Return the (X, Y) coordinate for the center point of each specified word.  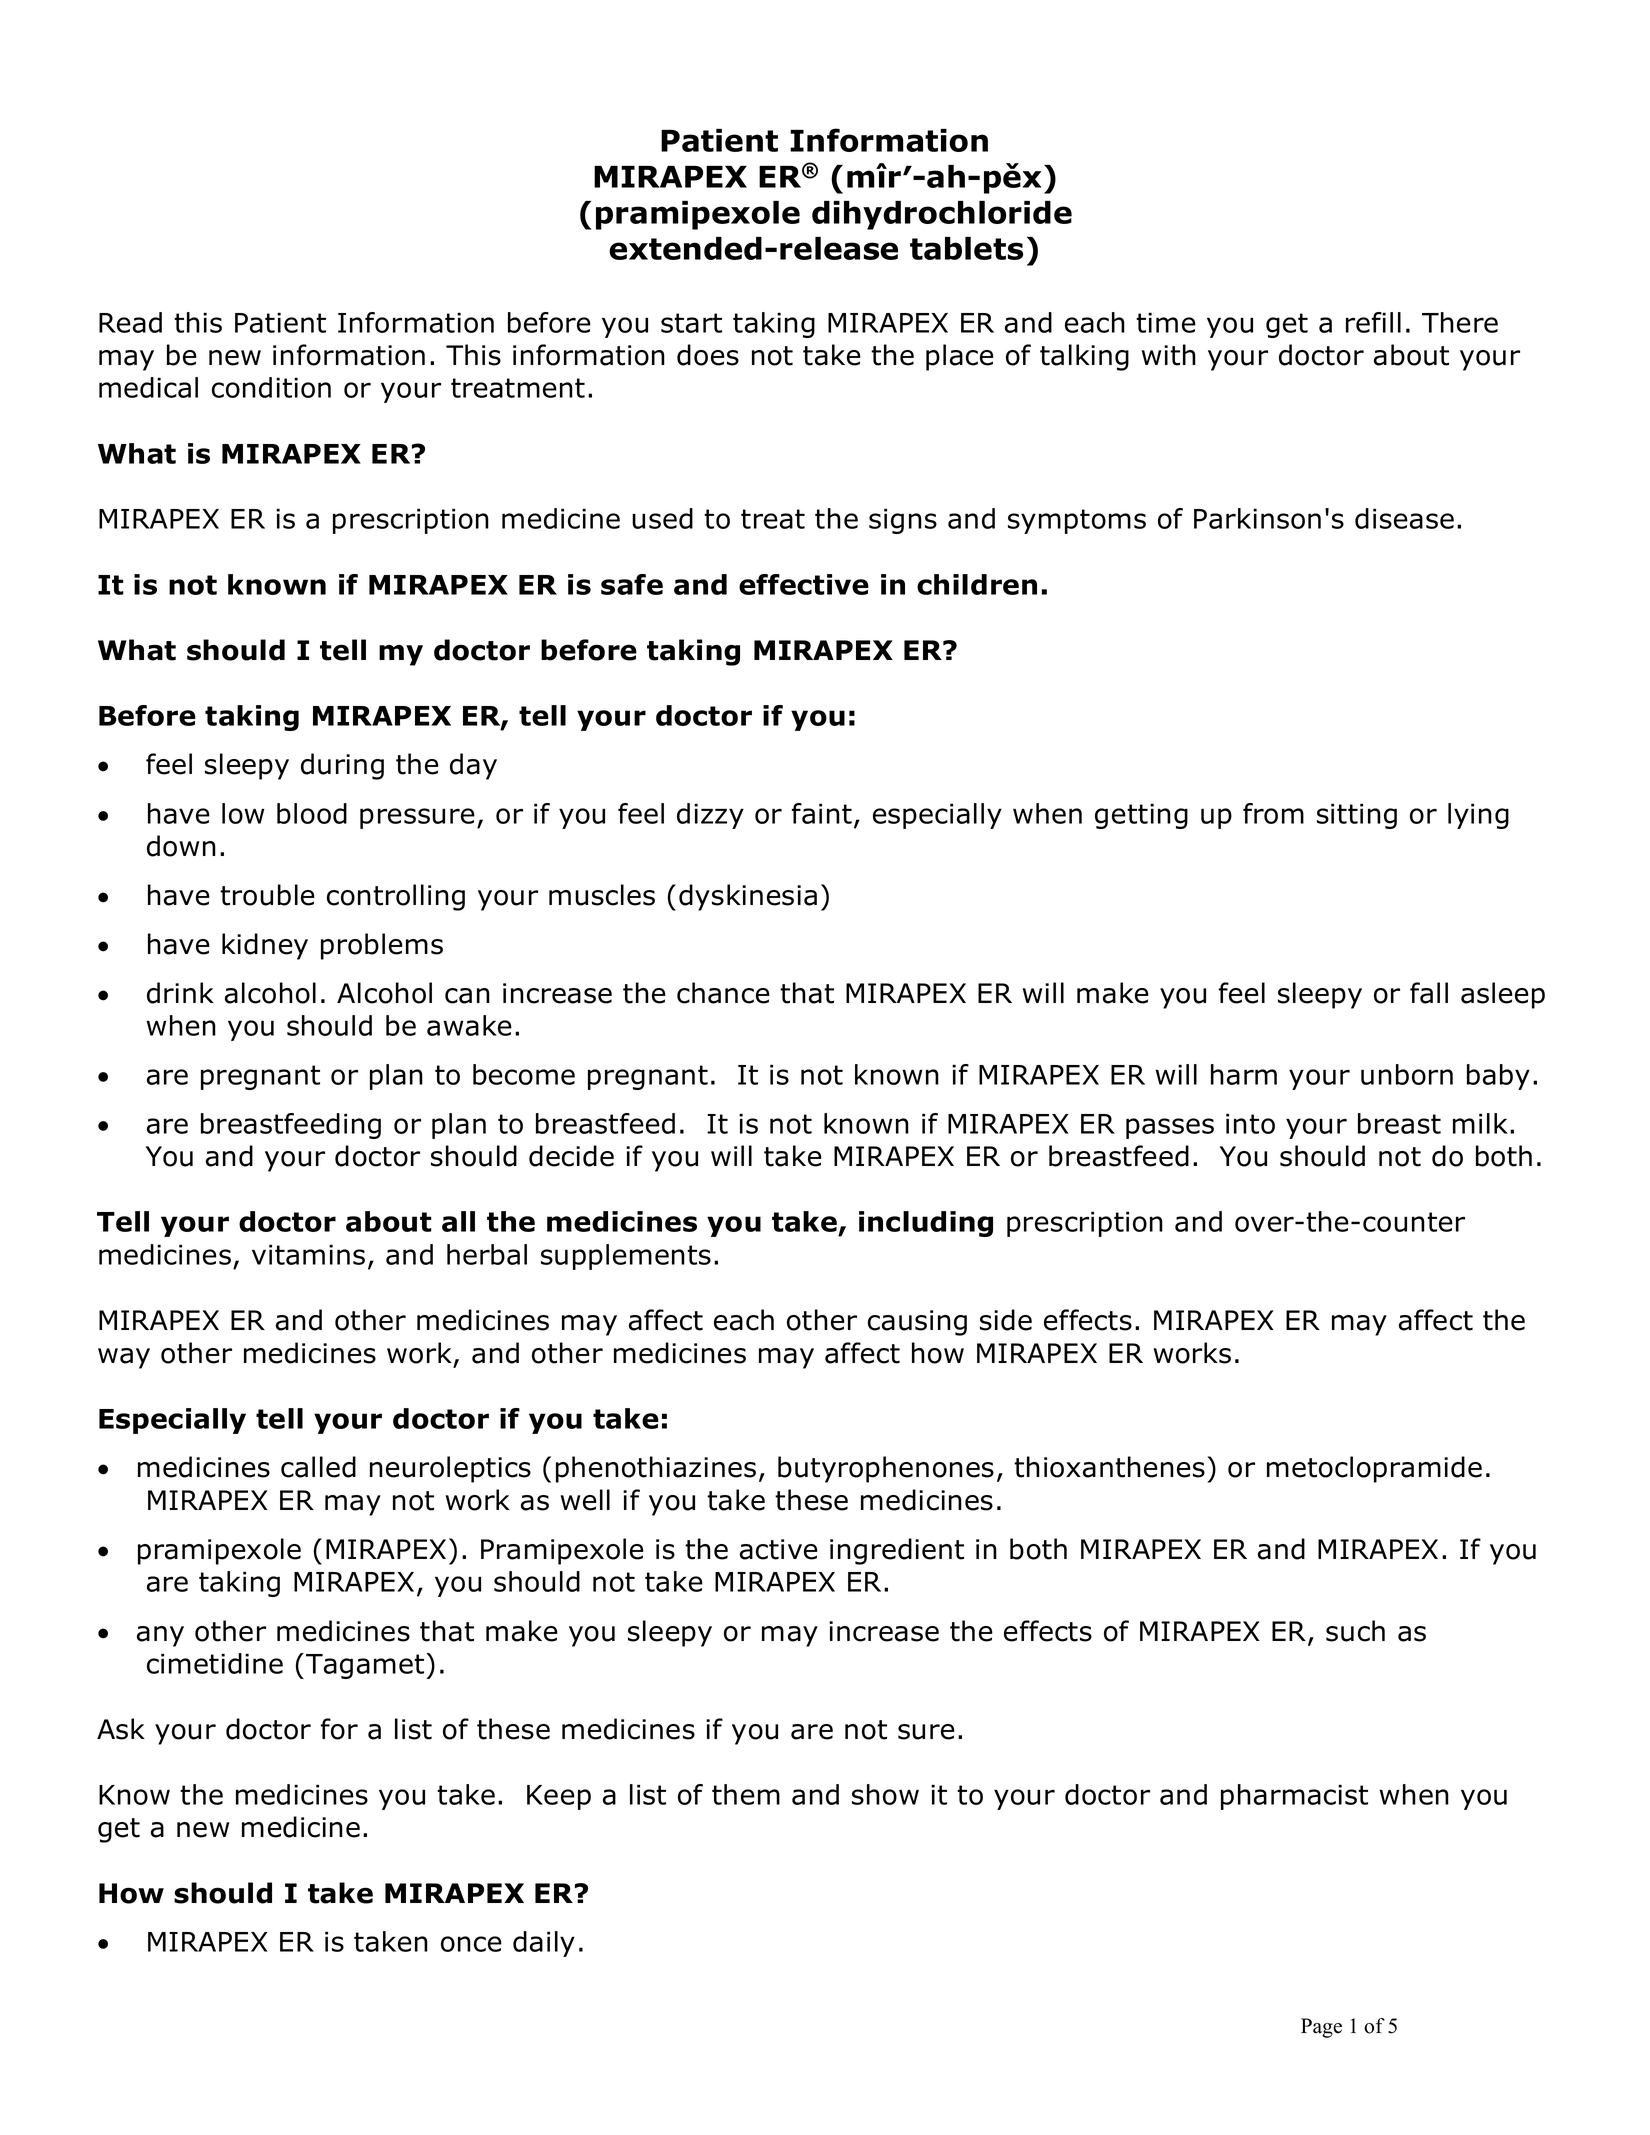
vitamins (308, 1254)
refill (1373, 322)
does (708, 355)
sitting (1357, 816)
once (471, 1944)
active (779, 1549)
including (926, 1224)
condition (271, 387)
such (1355, 1631)
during (342, 766)
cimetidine (215, 1663)
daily (544, 1944)
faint (822, 813)
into (1250, 1123)
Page (1321, 2028)
